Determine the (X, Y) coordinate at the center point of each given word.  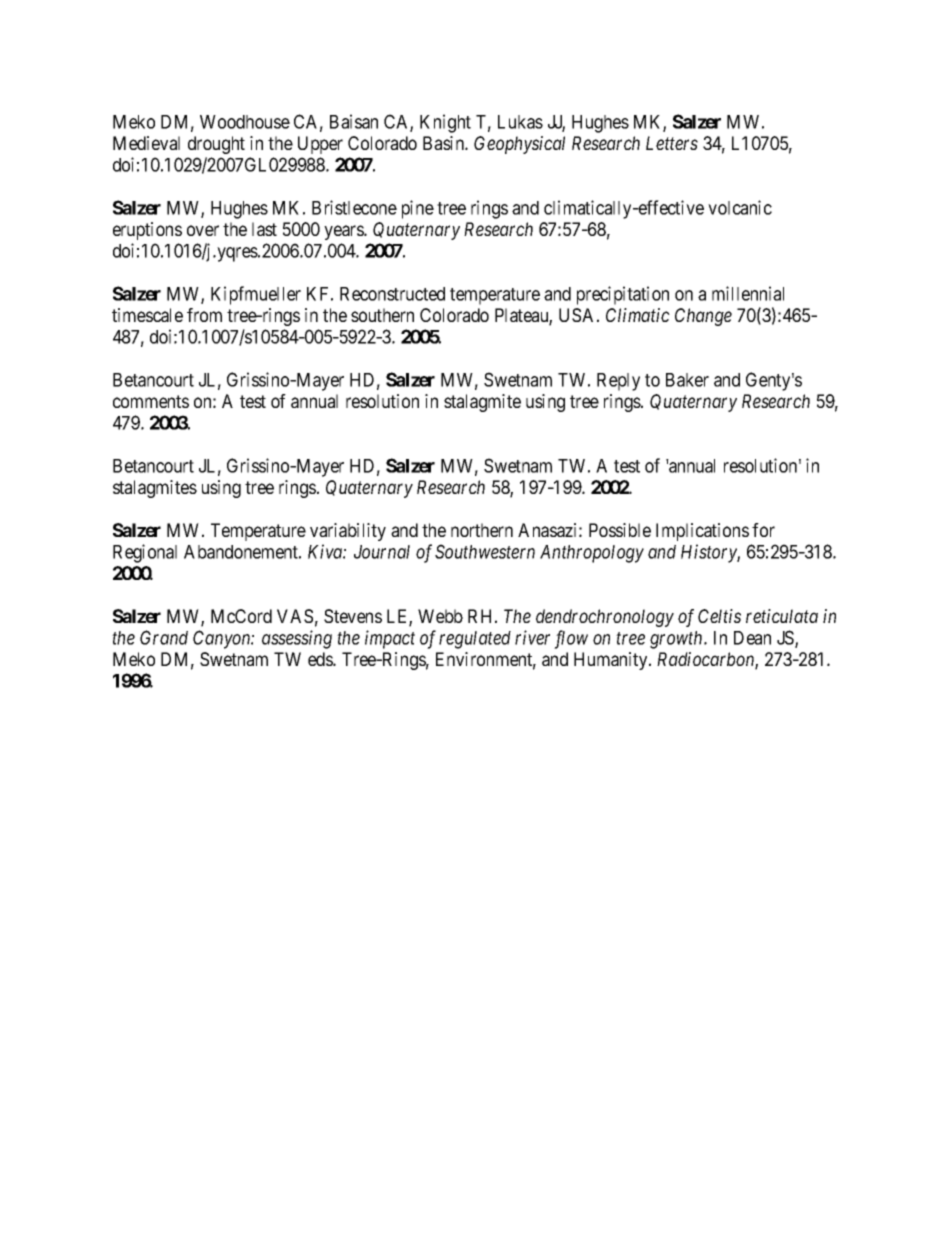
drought (216, 145)
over (203, 230)
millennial (748, 293)
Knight (445, 123)
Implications (702, 532)
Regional (145, 553)
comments (151, 401)
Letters (672, 143)
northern (482, 530)
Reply (618, 382)
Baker (687, 380)
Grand (164, 637)
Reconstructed (392, 294)
